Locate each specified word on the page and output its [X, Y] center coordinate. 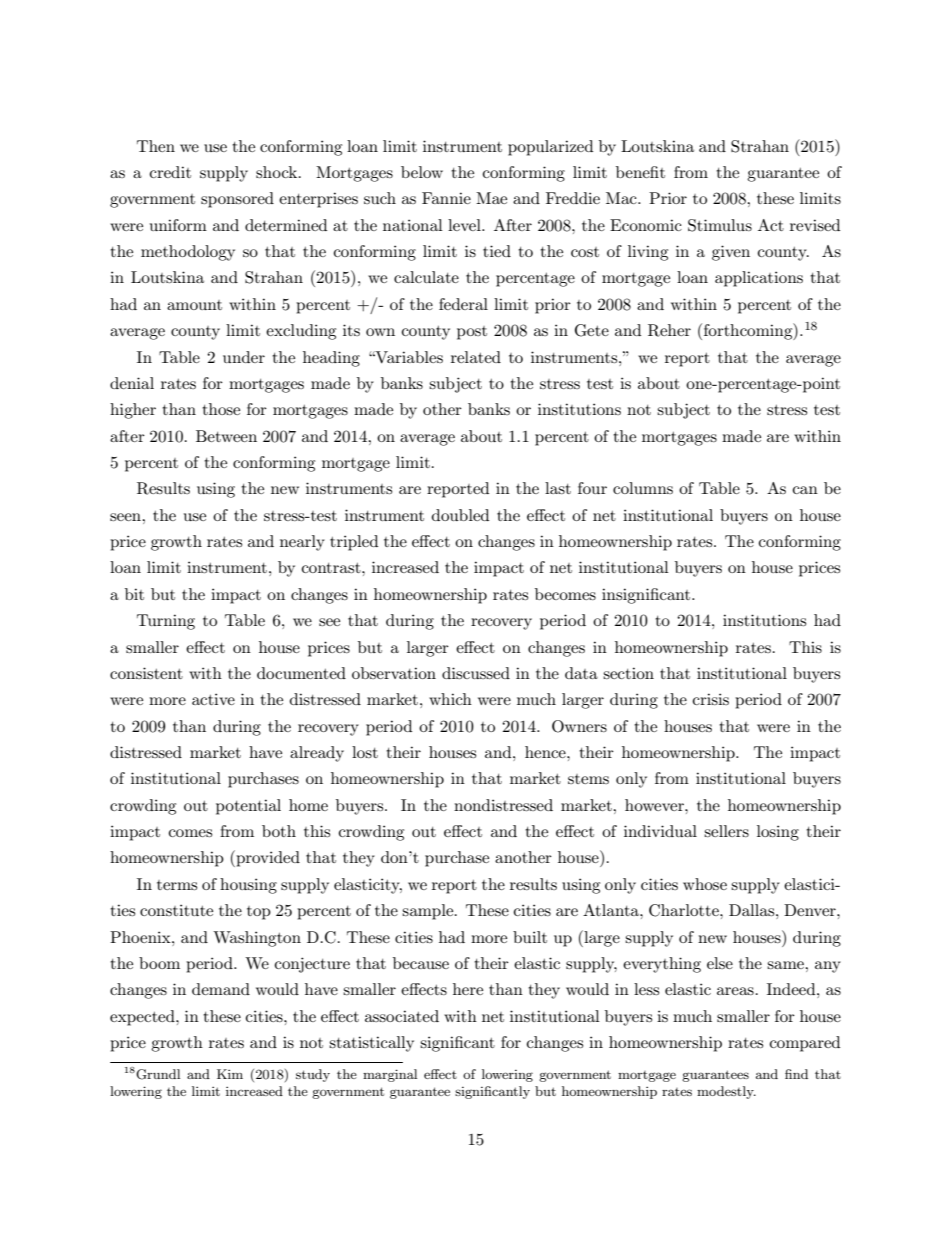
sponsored [237, 200]
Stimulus [720, 225]
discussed [476, 673]
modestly [726, 1092]
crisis [711, 699]
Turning [166, 622]
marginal [390, 1075]
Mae [491, 198]
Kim [230, 1074]
